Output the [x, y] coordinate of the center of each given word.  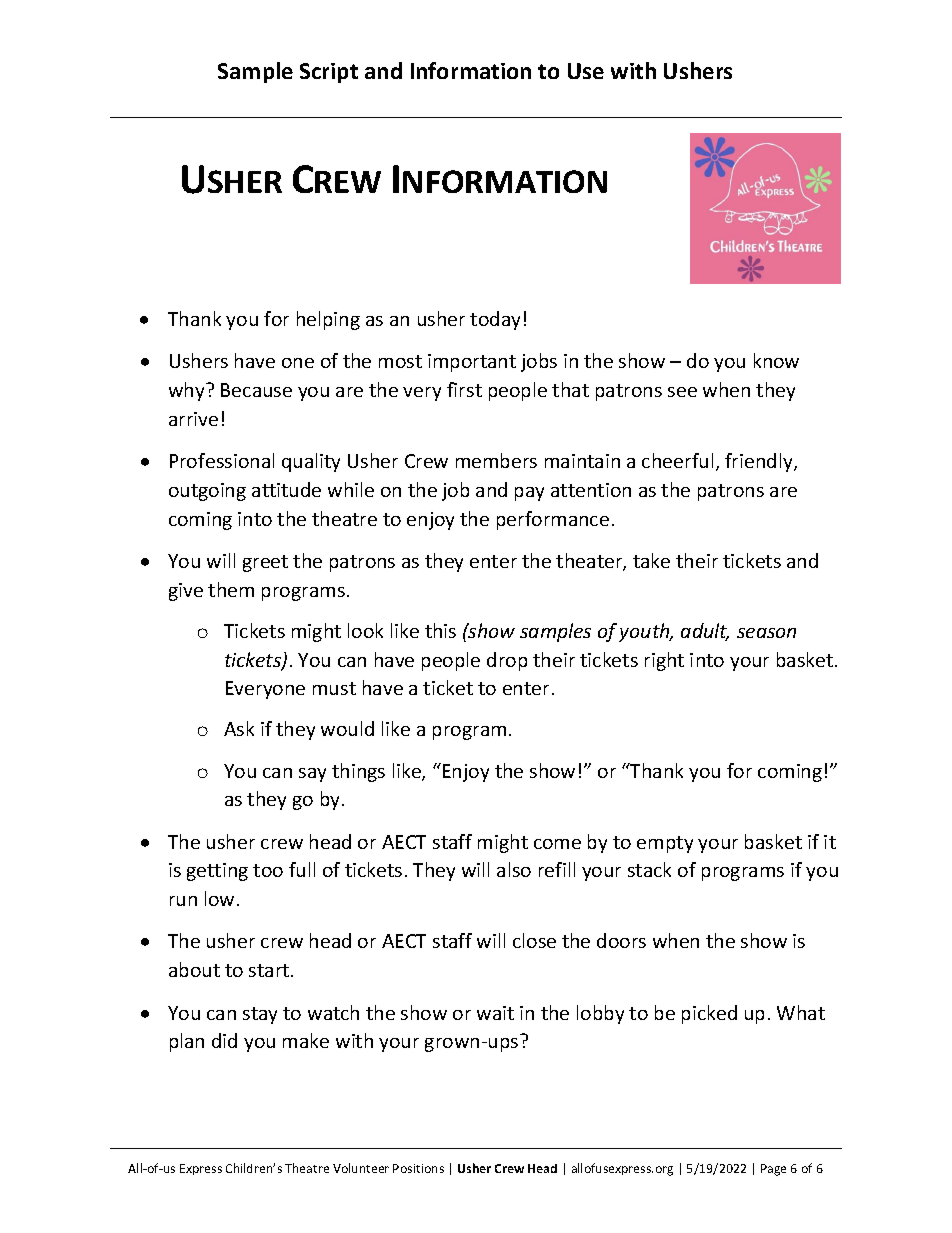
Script [329, 73]
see [682, 392]
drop [507, 661]
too [268, 870]
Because [256, 390]
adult [705, 632]
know [776, 360]
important [472, 363]
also [514, 869]
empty [665, 844]
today [495, 320]
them [231, 589]
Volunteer [361, 1168]
